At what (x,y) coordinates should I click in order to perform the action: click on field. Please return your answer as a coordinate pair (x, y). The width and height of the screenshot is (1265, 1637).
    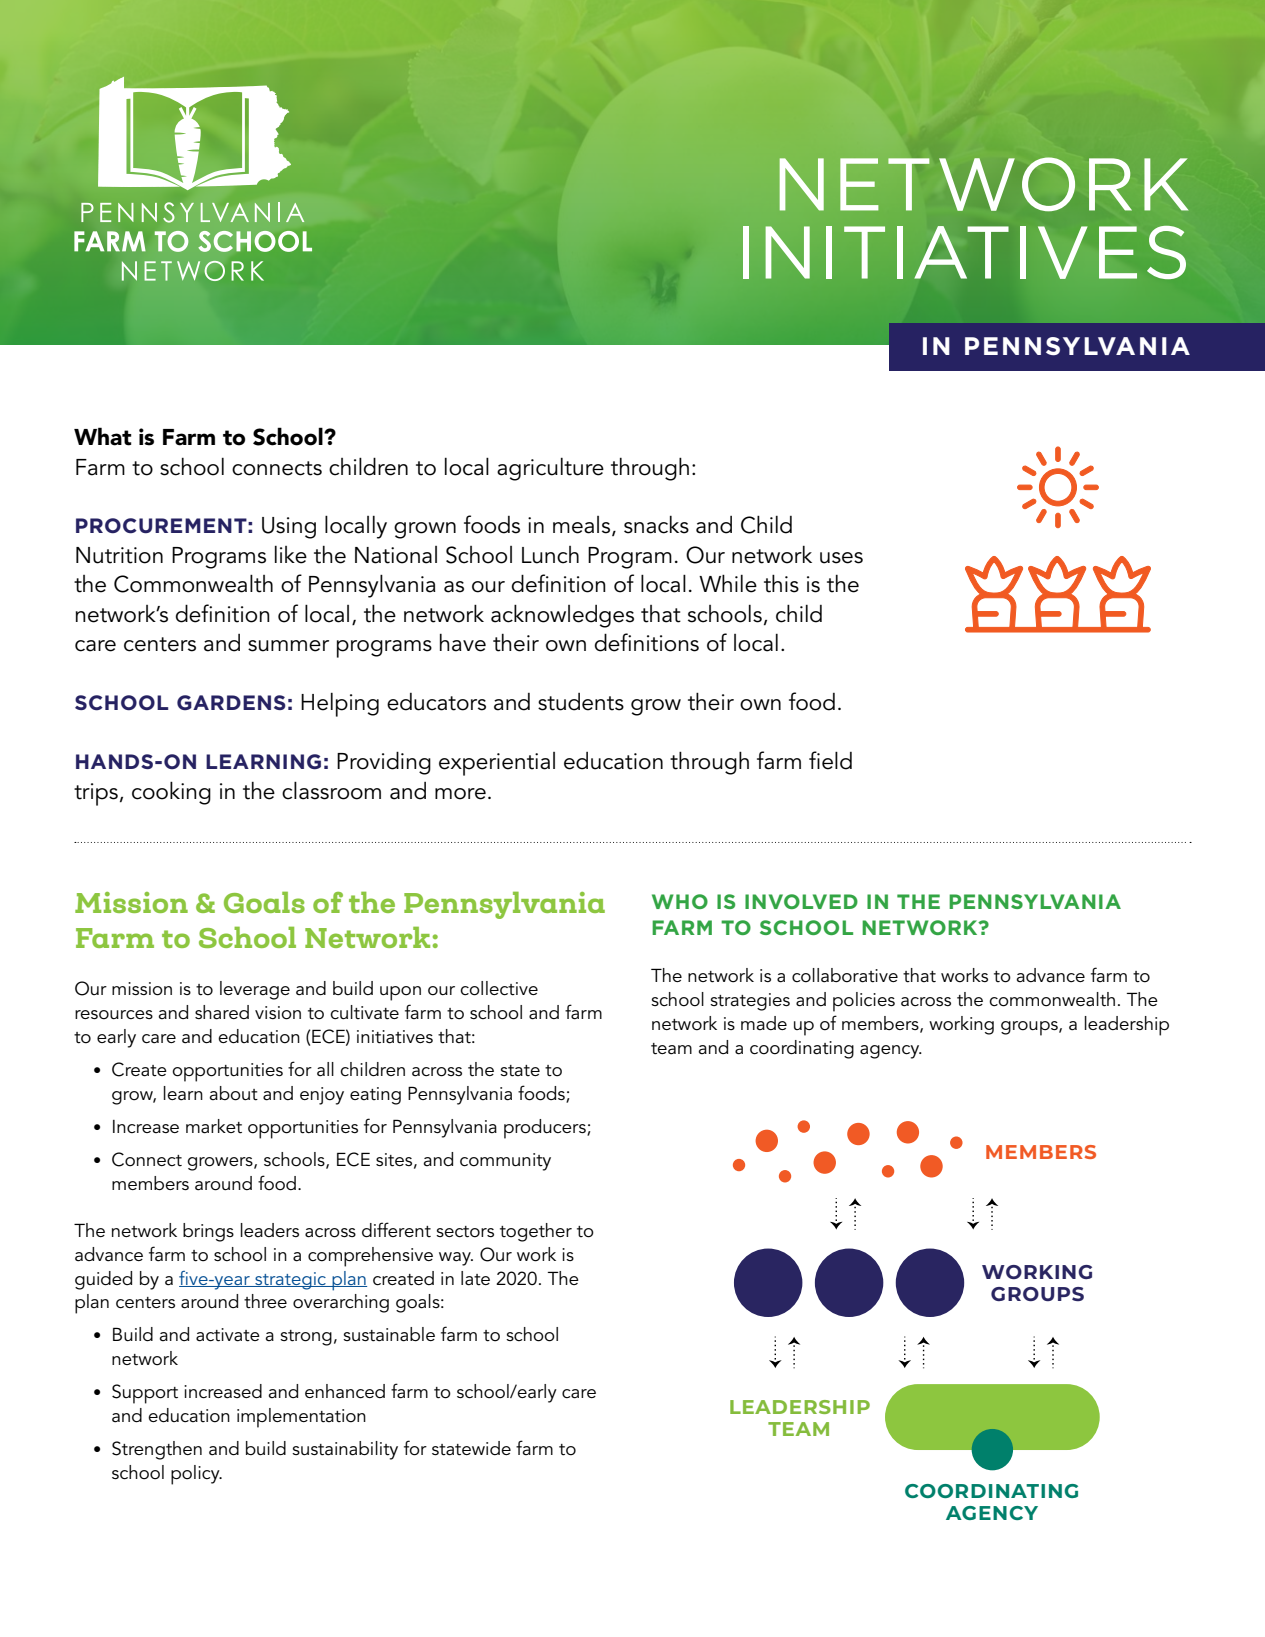
    Looking at the image, I should click on (830, 760).
